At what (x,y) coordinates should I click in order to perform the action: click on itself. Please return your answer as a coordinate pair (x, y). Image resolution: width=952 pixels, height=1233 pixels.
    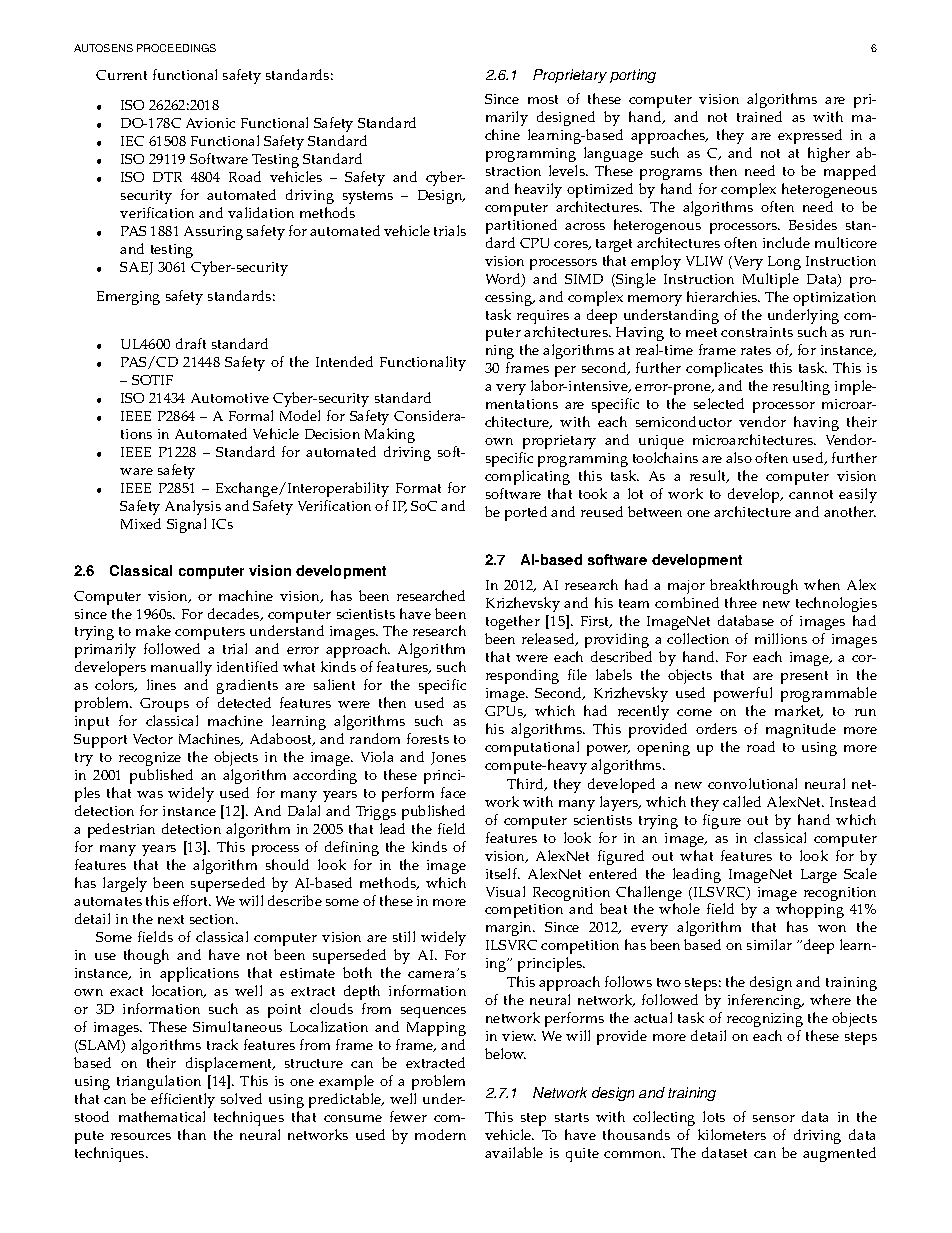
    Looking at the image, I should click on (503, 873).
